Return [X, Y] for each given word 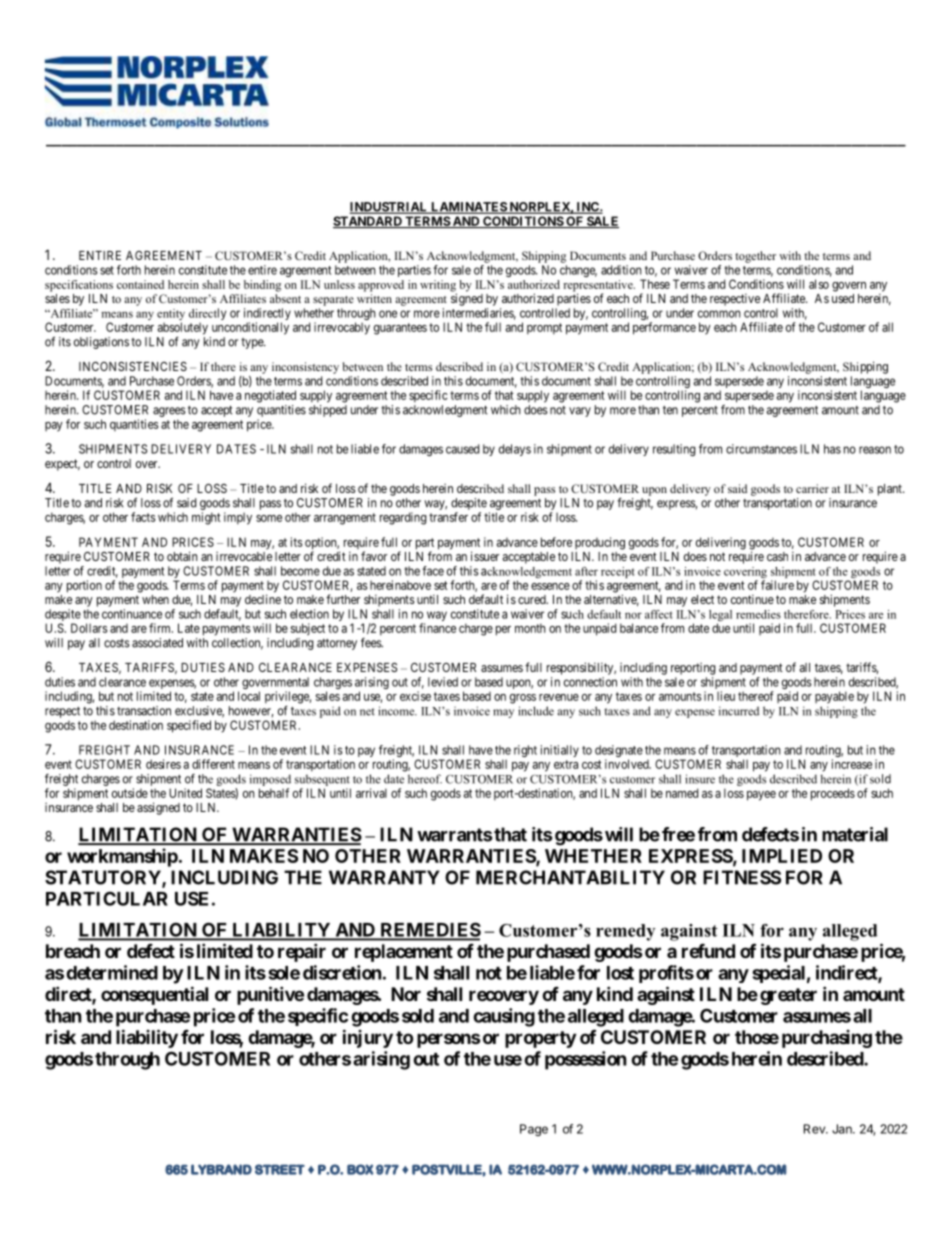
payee [761, 796]
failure [777, 585]
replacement [404, 953]
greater [788, 996]
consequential [154, 995]
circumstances [761, 449]
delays [515, 450]
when [155, 599]
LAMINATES [468, 208]
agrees [169, 412]
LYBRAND [221, 1169]
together [755, 257]
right [525, 751]
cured [533, 599]
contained [140, 284]
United [185, 793]
